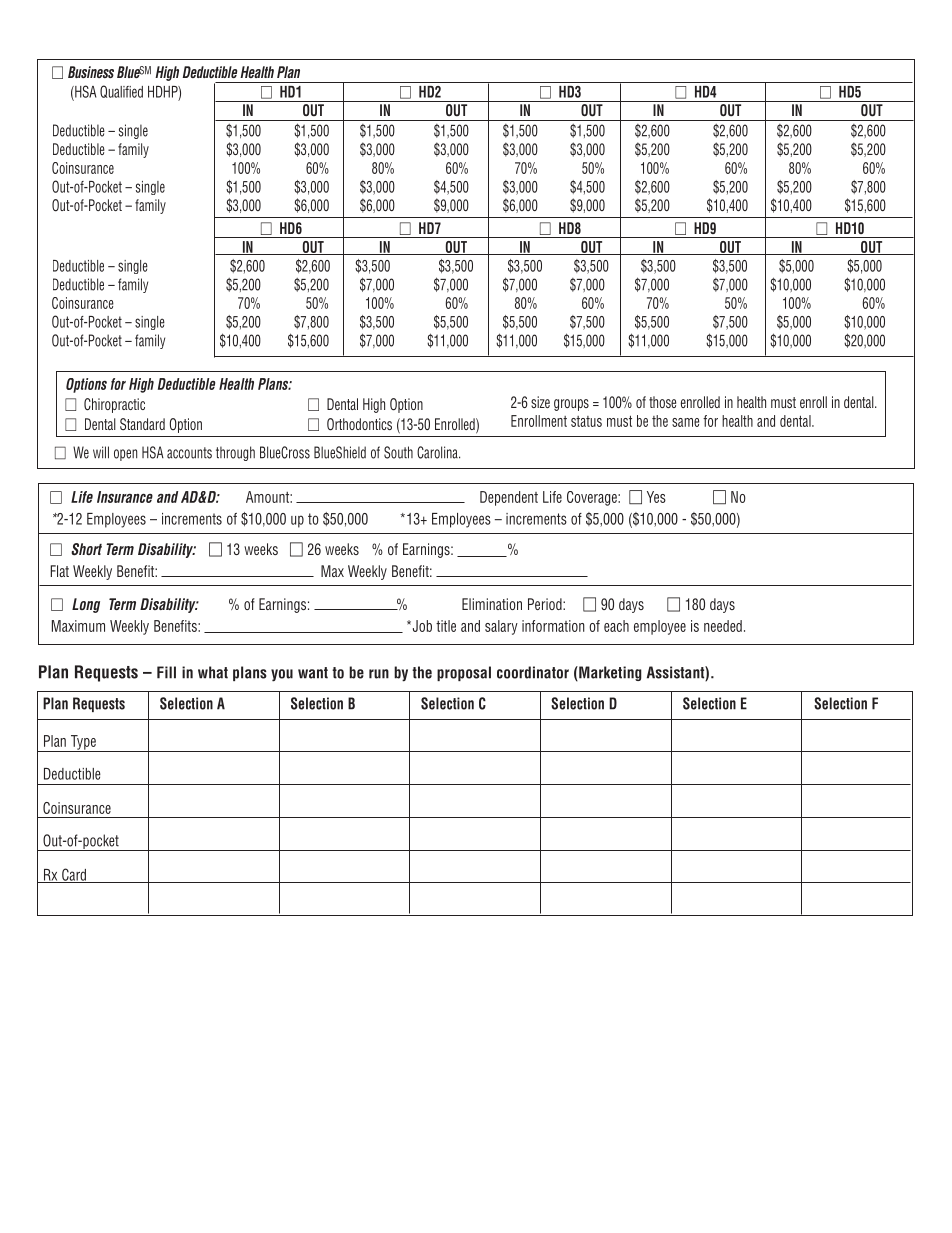  What do you see at coordinates (74, 875) in the page?
I see `Card` at bounding box center [74, 875].
